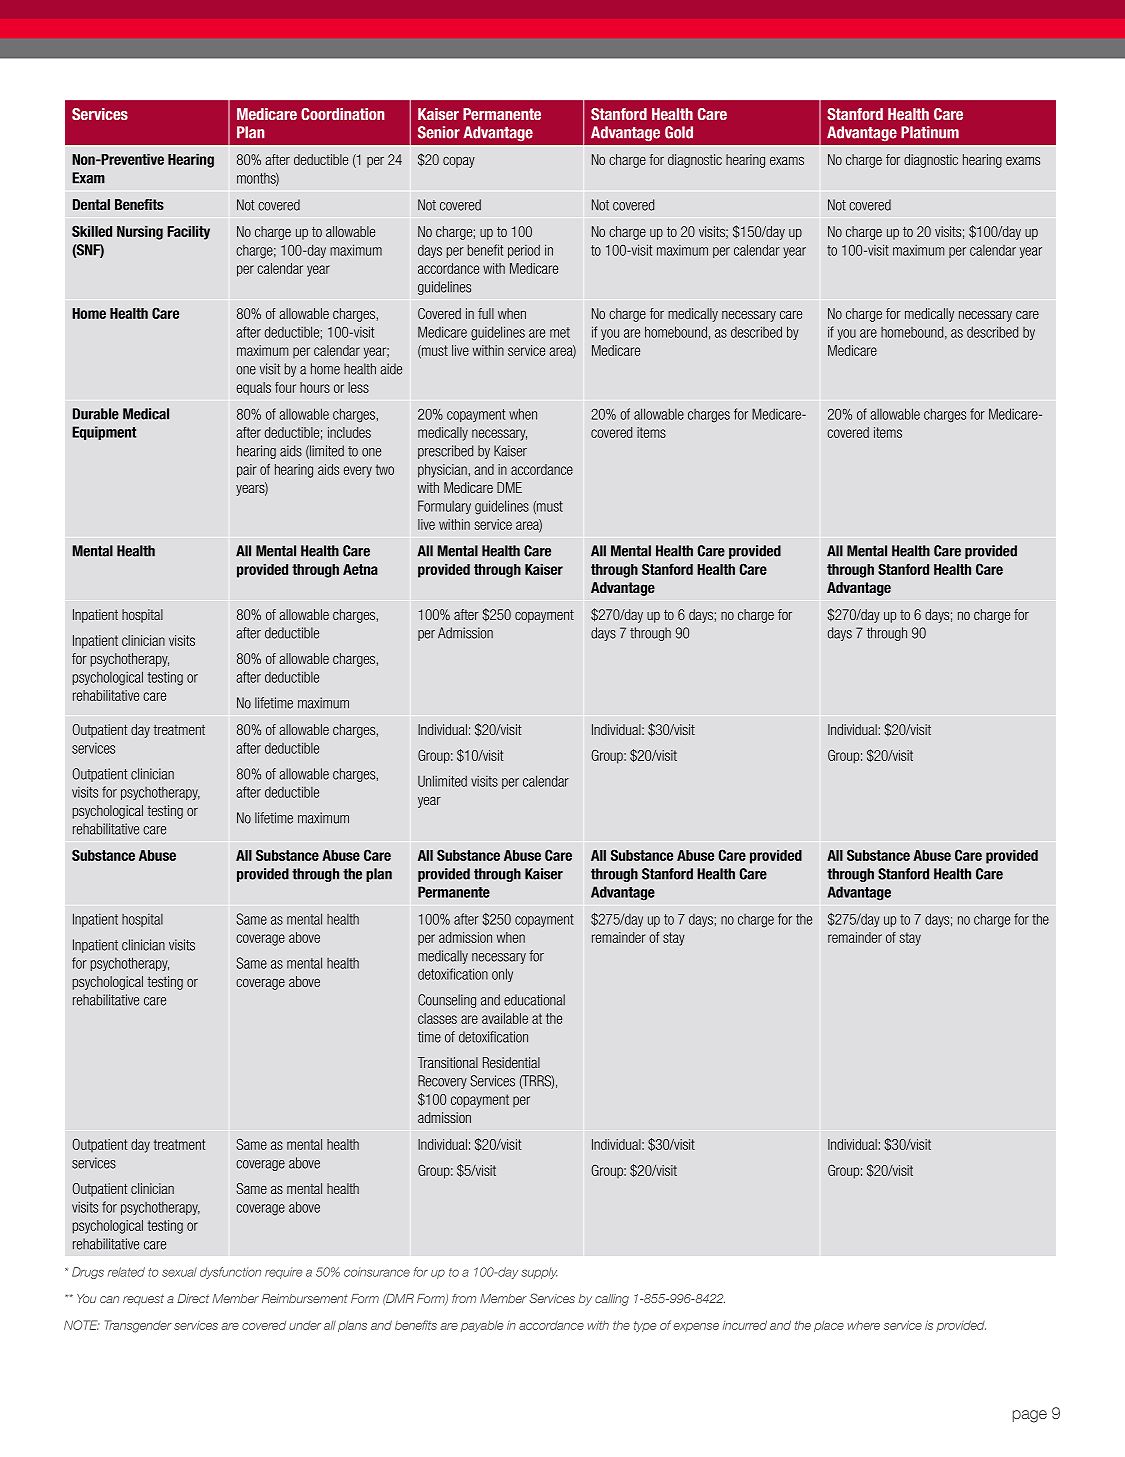 This document has width=1125, height=1457. What do you see at coordinates (930, 132) in the document?
I see `Platinum` at bounding box center [930, 132].
